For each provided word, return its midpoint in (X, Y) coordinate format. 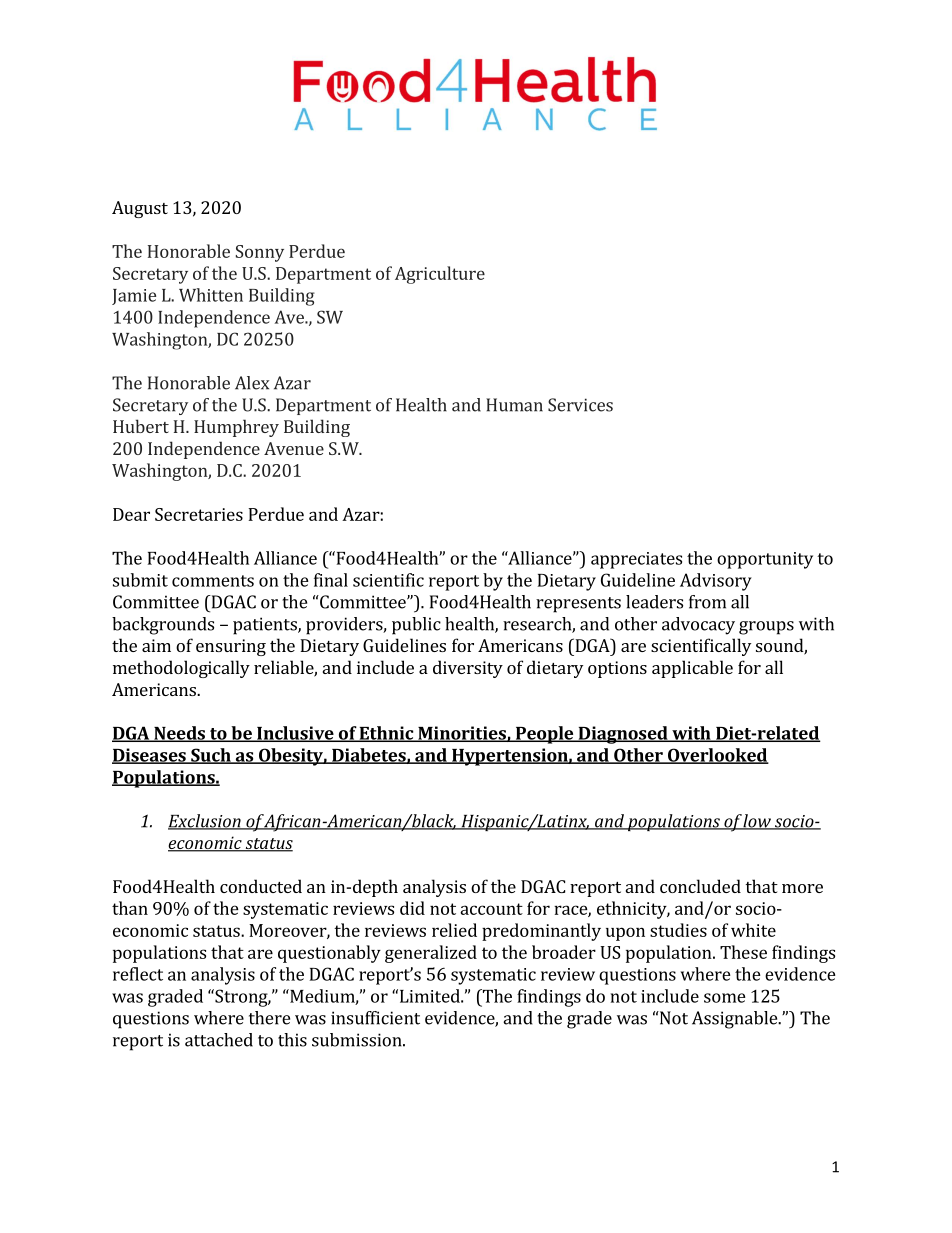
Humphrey (236, 428)
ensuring (231, 647)
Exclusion (205, 822)
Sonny (260, 253)
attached (219, 1040)
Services (580, 405)
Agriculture (440, 275)
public (416, 626)
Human (514, 405)
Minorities (462, 734)
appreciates (636, 560)
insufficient (375, 1018)
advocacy (698, 626)
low (757, 822)
